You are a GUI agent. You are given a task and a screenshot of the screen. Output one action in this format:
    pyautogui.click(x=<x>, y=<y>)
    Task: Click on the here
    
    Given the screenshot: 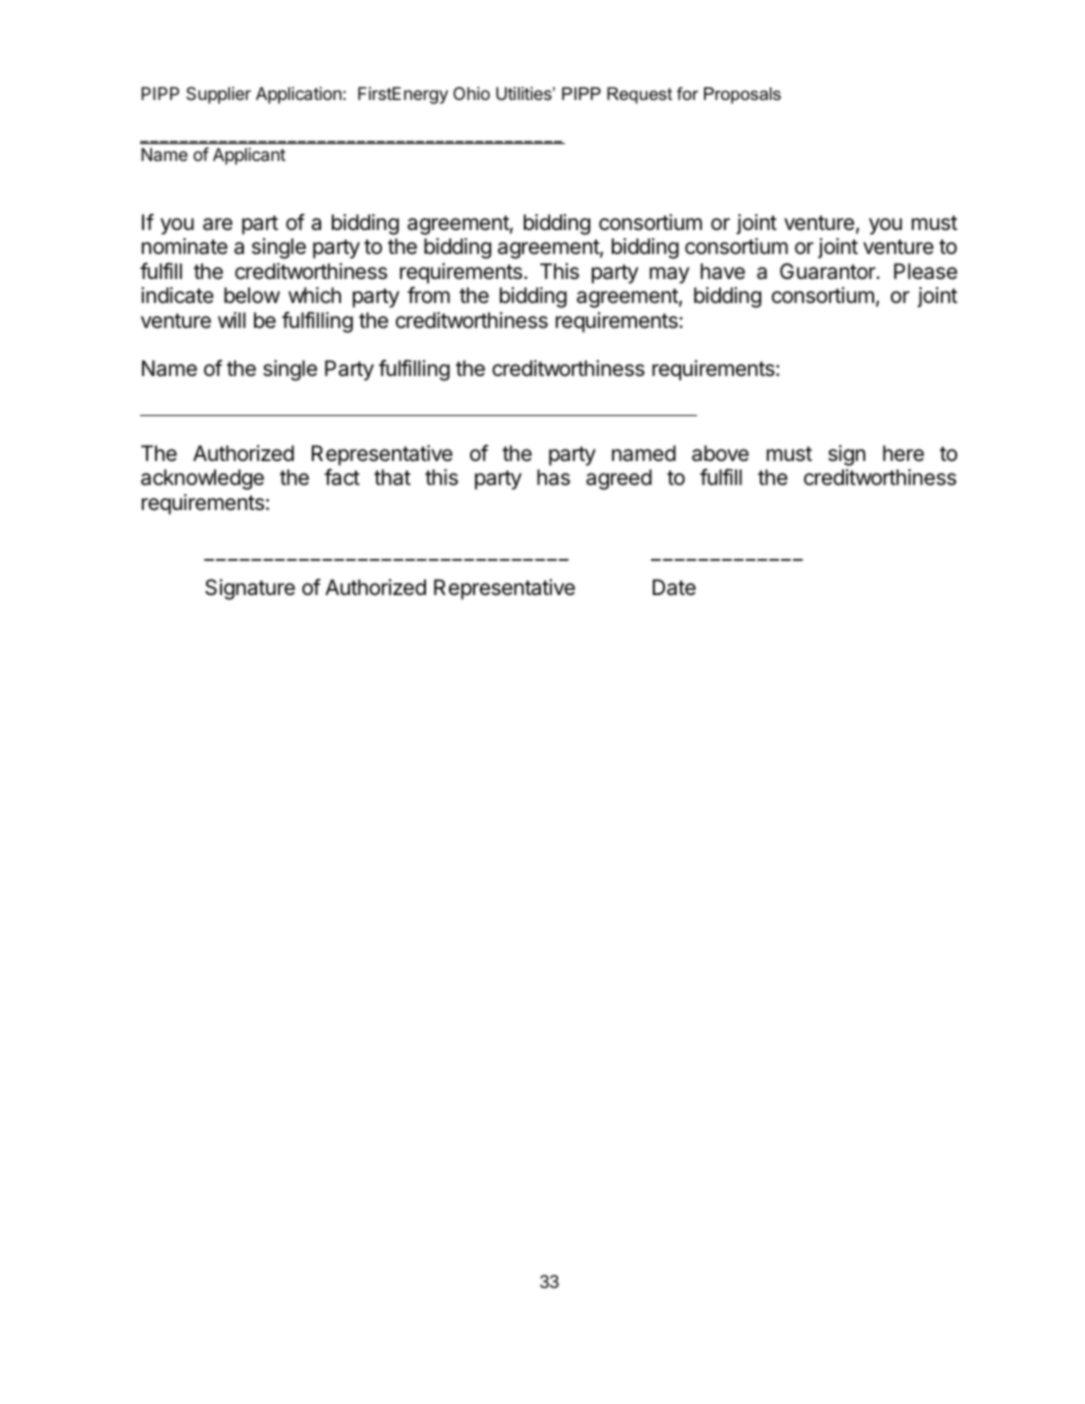 What is the action you would take?
    pyautogui.click(x=903, y=453)
